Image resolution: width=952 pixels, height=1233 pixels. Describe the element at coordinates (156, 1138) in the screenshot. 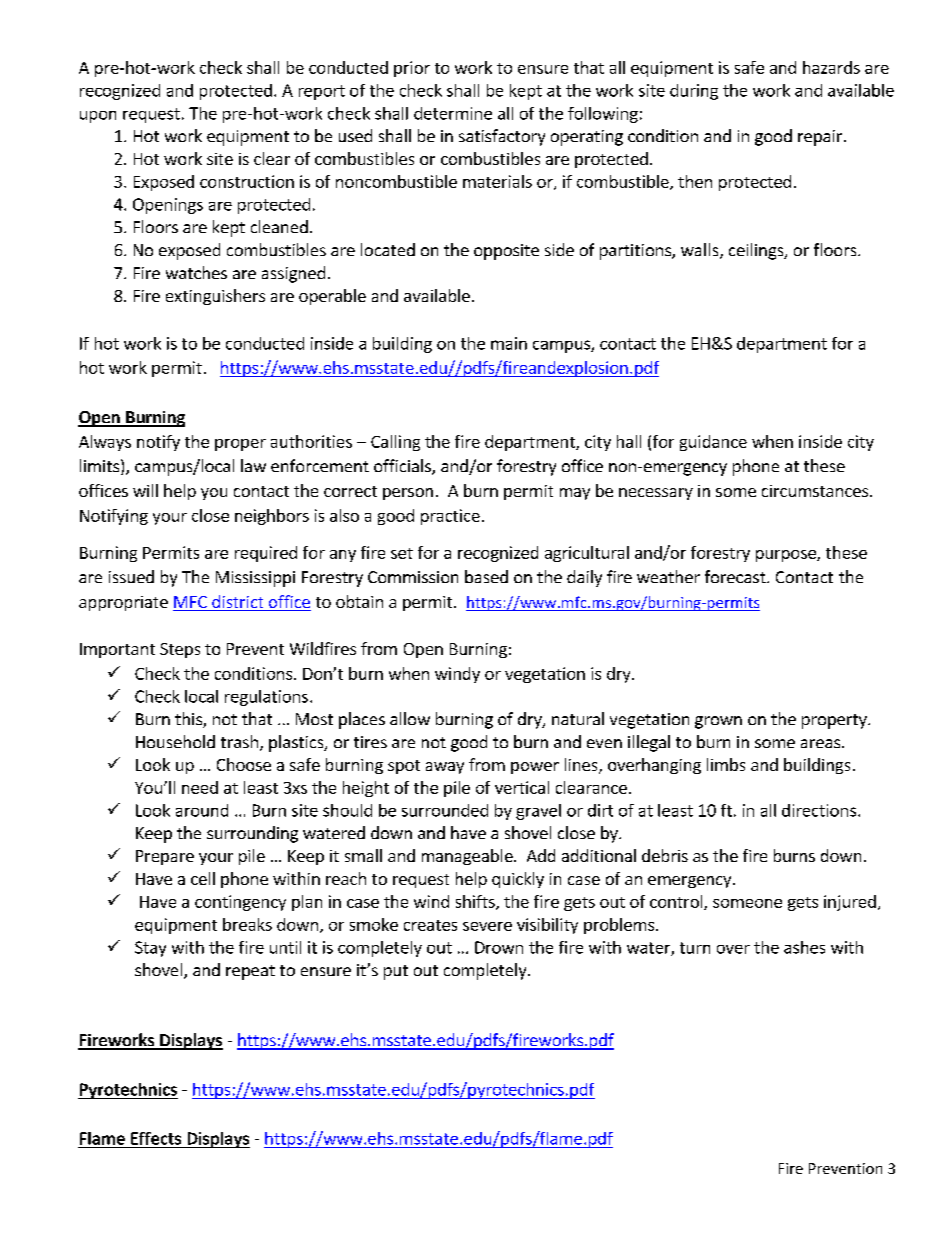

I see `Effects` at that location.
